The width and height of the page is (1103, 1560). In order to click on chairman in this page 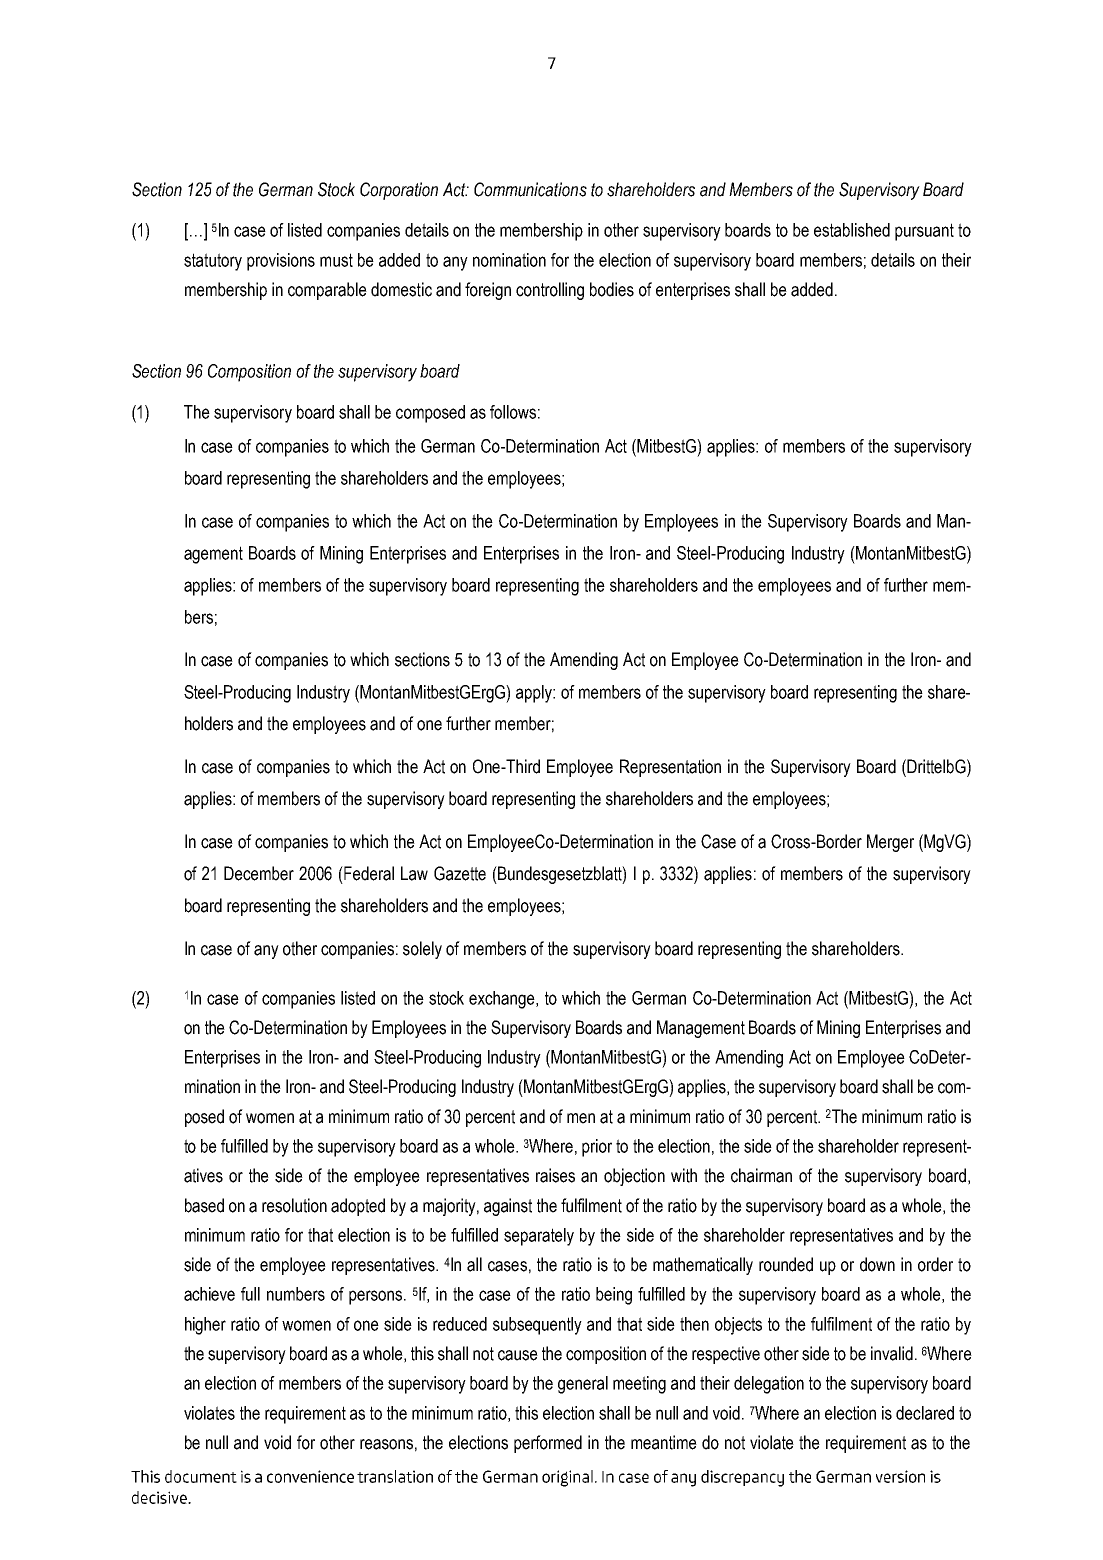, I will do `click(761, 1175)`.
